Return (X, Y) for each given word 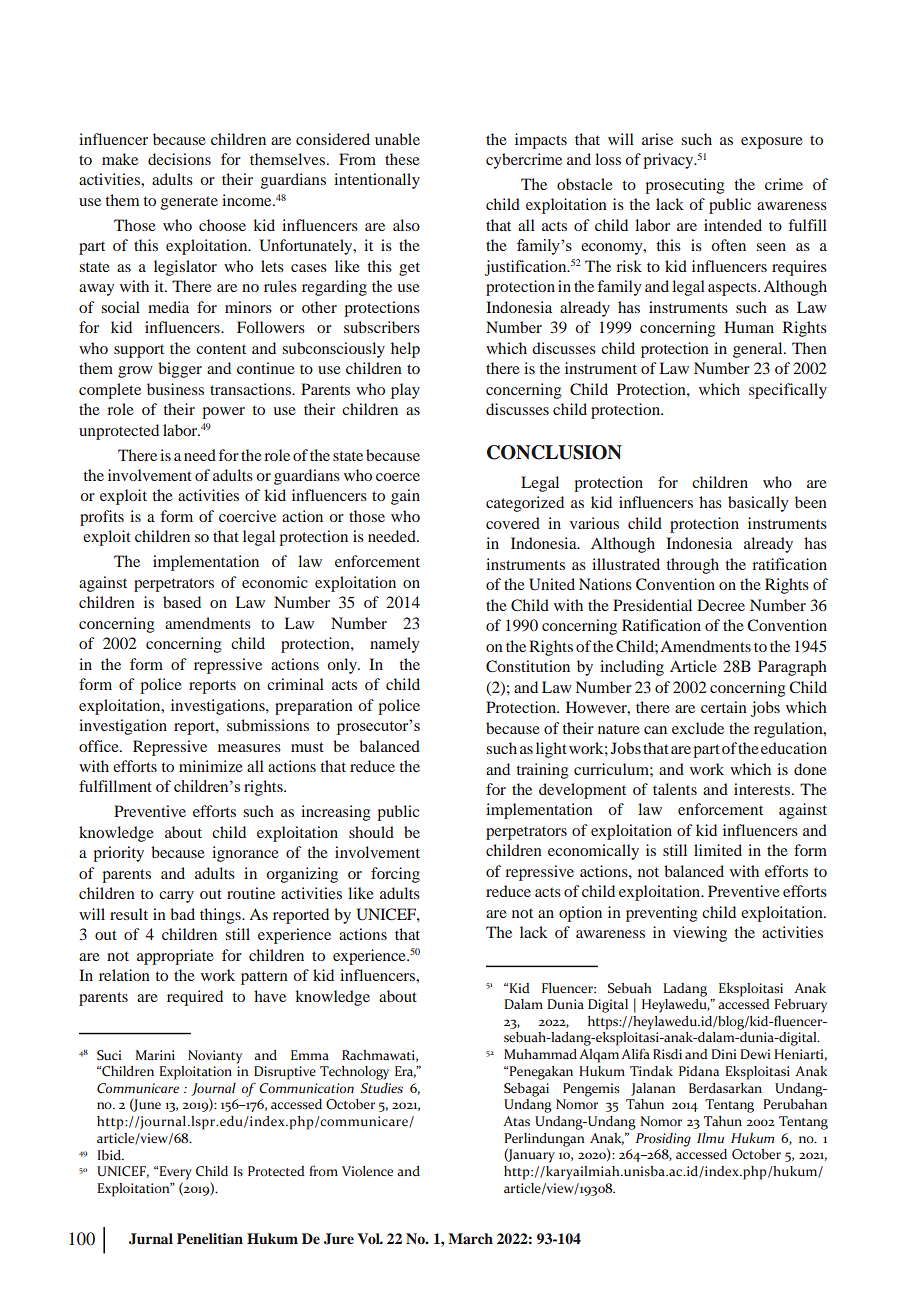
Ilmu (710, 1138)
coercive (247, 516)
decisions (179, 159)
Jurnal (151, 1239)
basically (758, 504)
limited (718, 850)
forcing (395, 875)
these (402, 159)
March (470, 1238)
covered (513, 523)
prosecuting (684, 186)
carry (176, 897)
